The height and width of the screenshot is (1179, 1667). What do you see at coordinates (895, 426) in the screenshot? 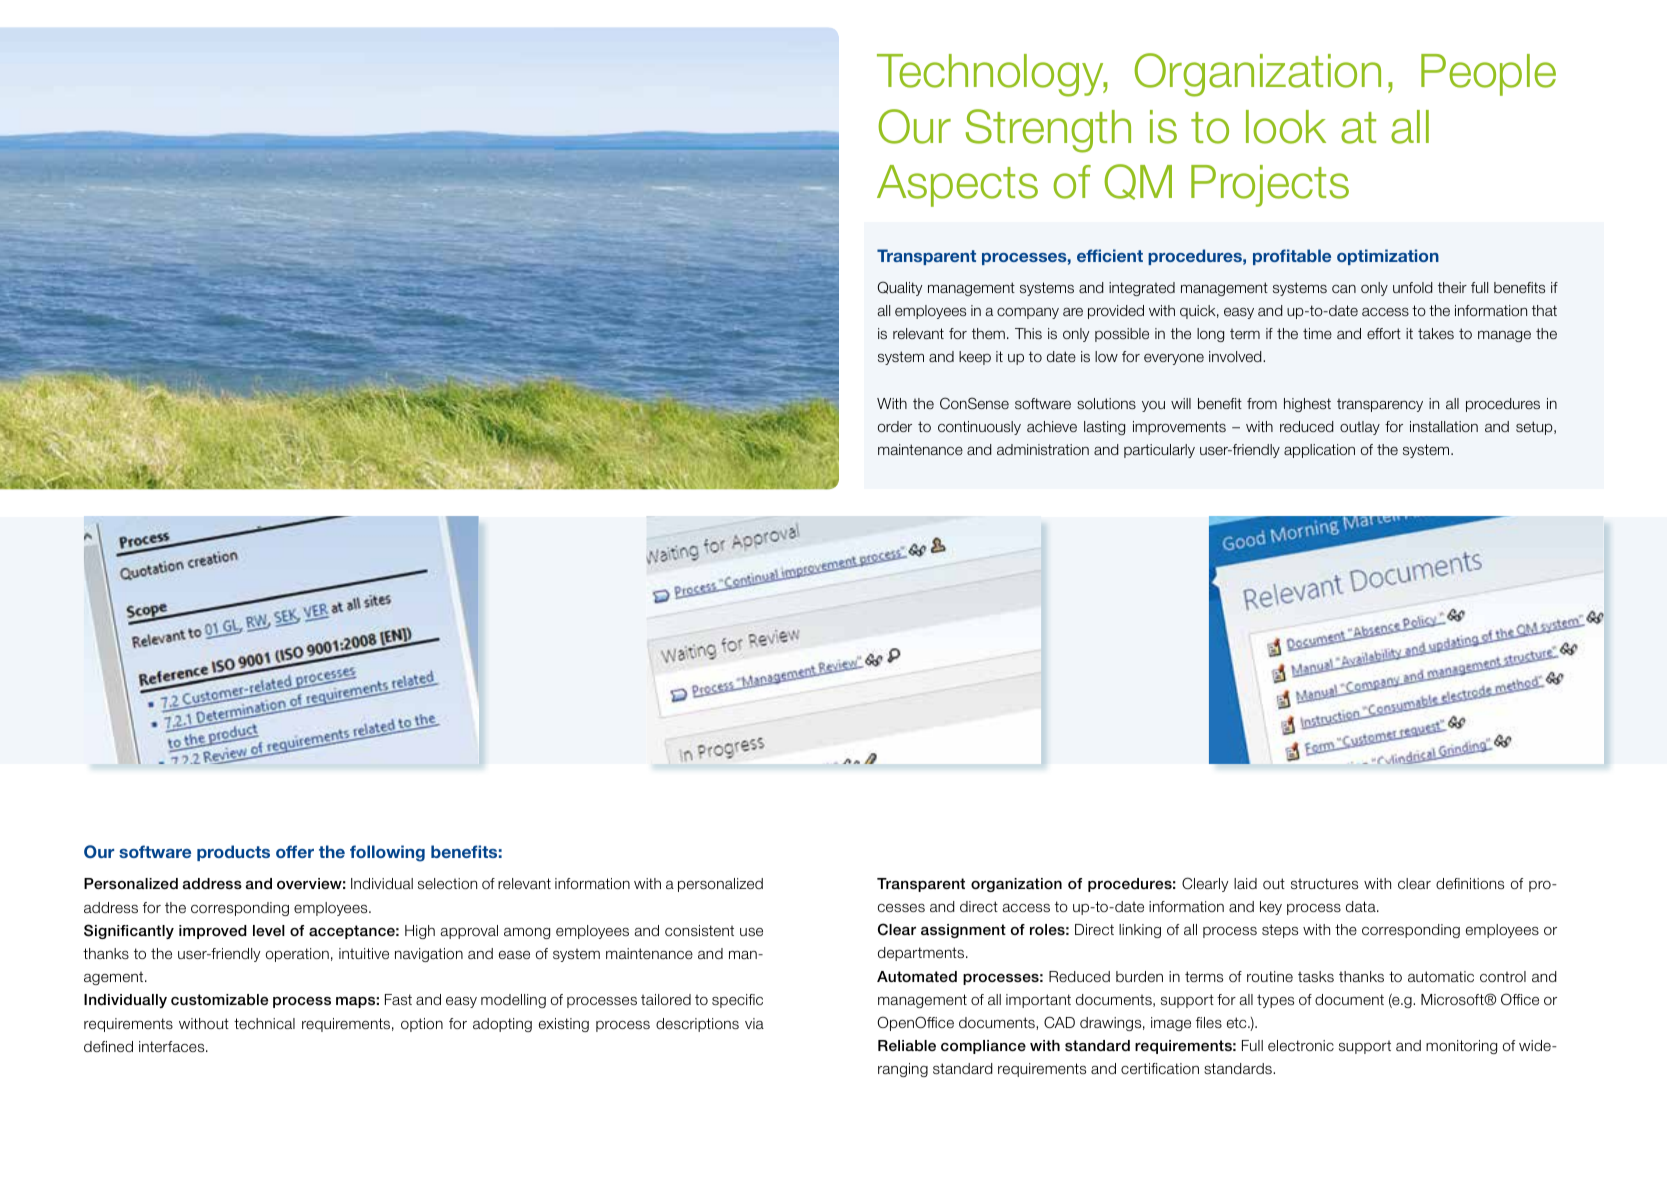
I see `order` at bounding box center [895, 426].
